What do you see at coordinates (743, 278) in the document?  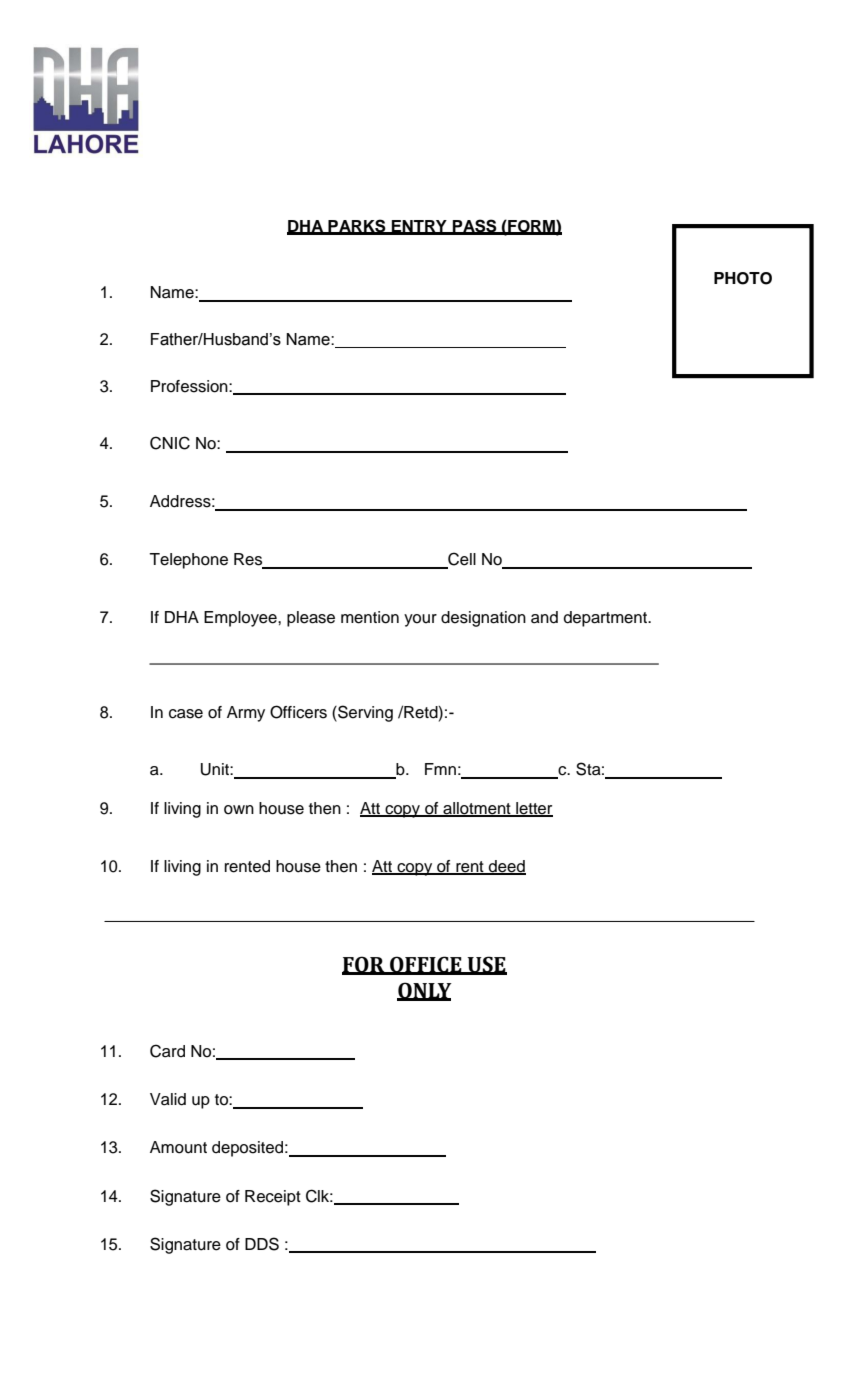 I see `PHOTO` at bounding box center [743, 278].
